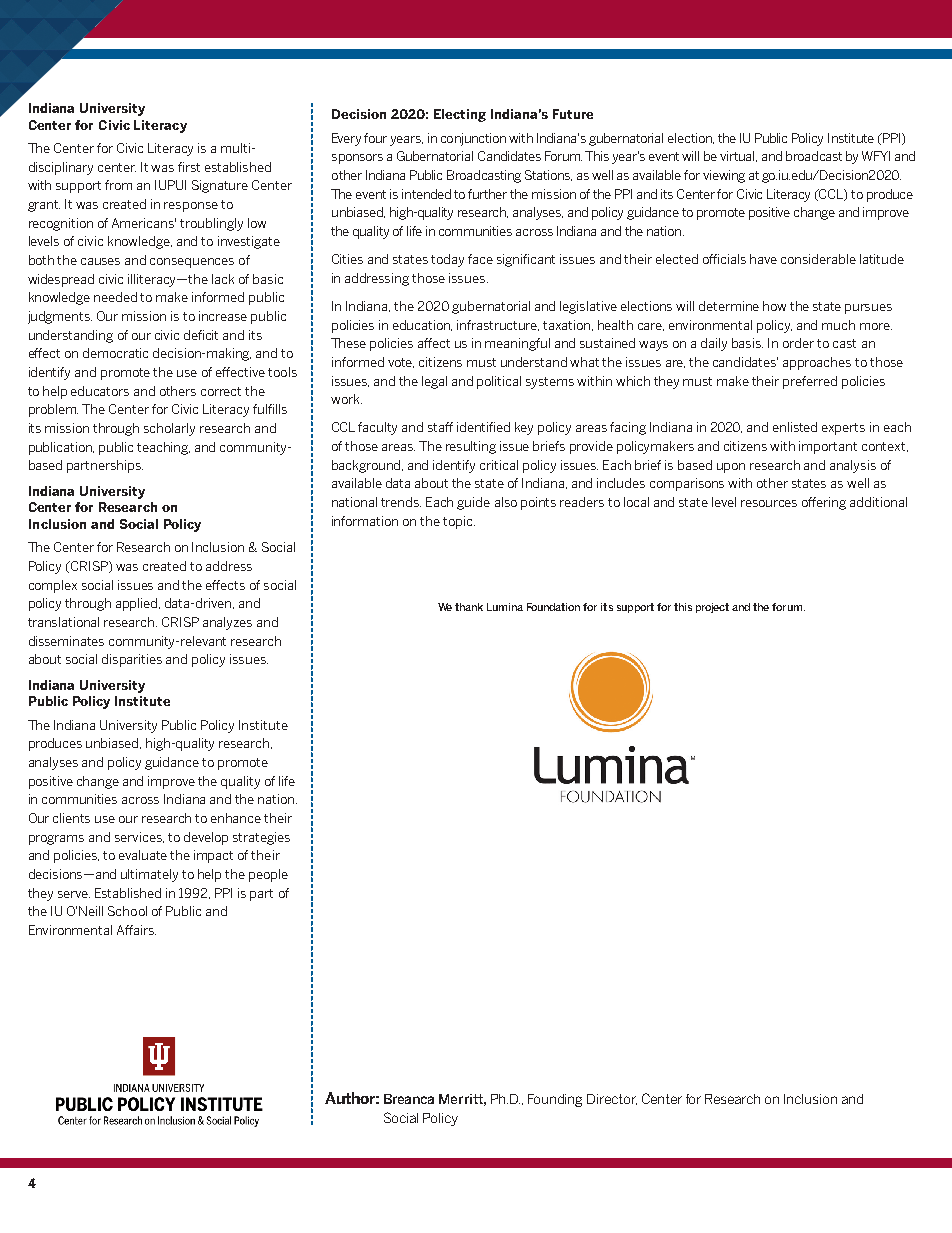 The width and height of the document is (952, 1233). What do you see at coordinates (136, 930) in the document?
I see `Affairs` at bounding box center [136, 930].
